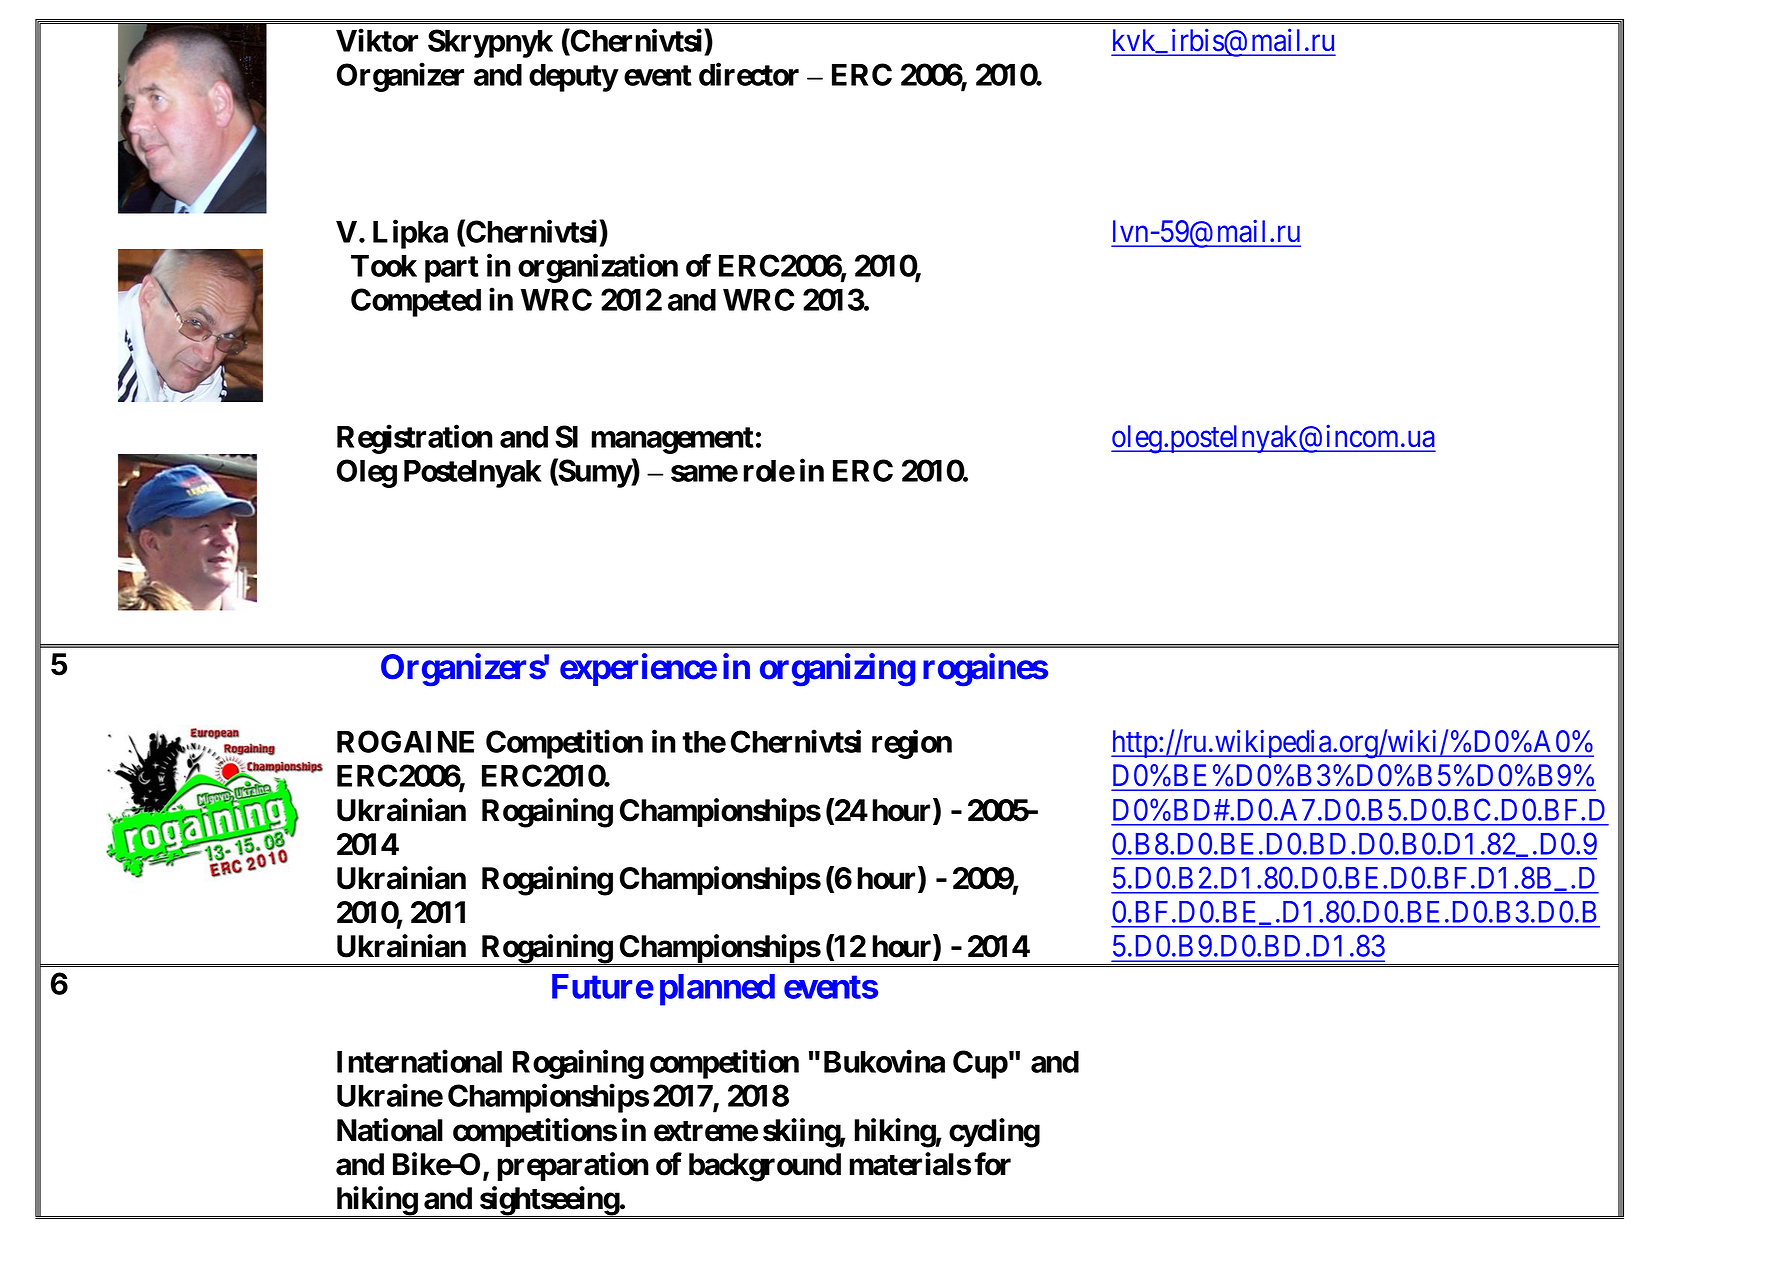 This screenshot has height=1261, width=1784. I want to click on Viktor, so click(377, 40).
